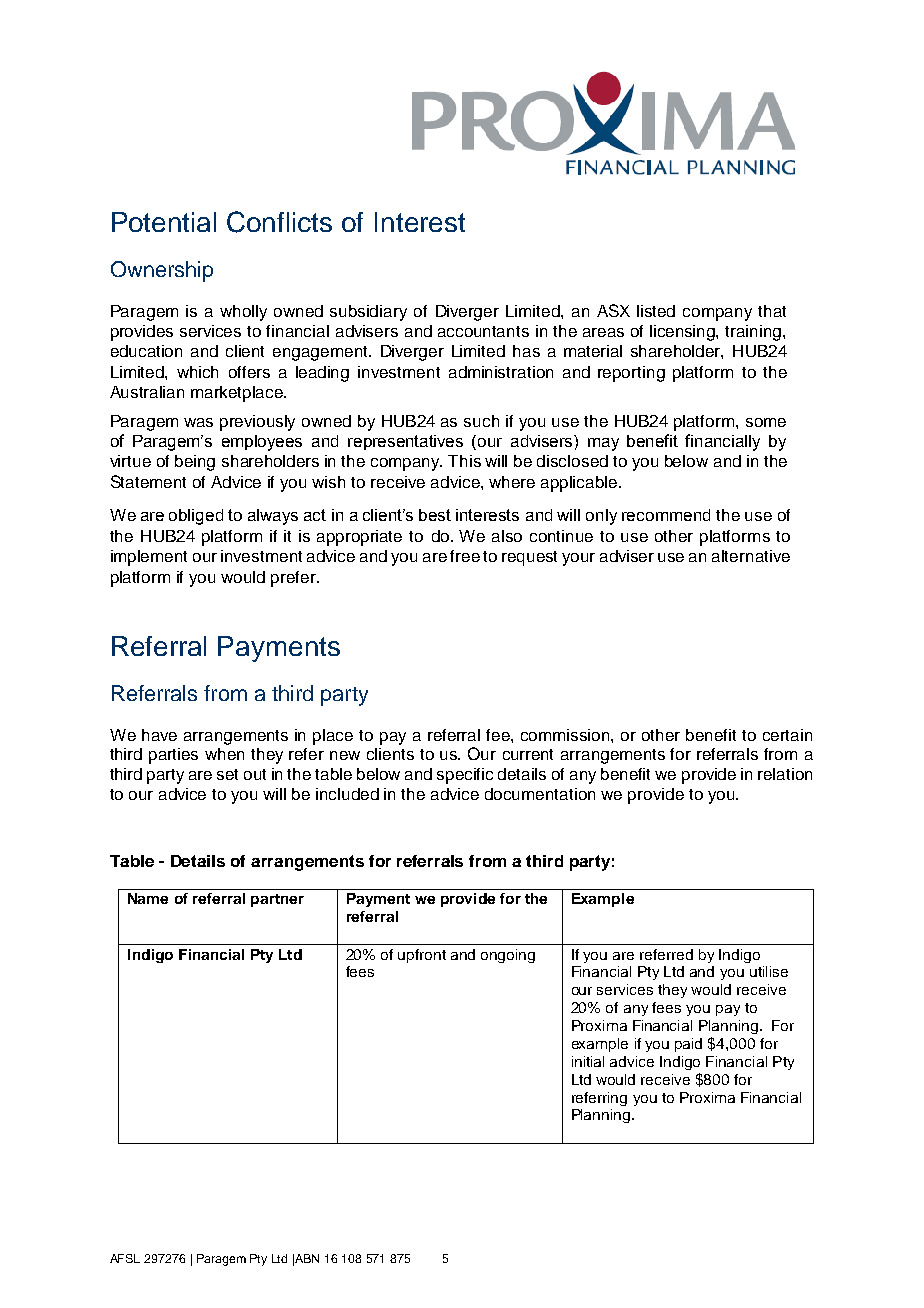 The height and width of the document is (1308, 924). I want to click on specific, so click(465, 776).
